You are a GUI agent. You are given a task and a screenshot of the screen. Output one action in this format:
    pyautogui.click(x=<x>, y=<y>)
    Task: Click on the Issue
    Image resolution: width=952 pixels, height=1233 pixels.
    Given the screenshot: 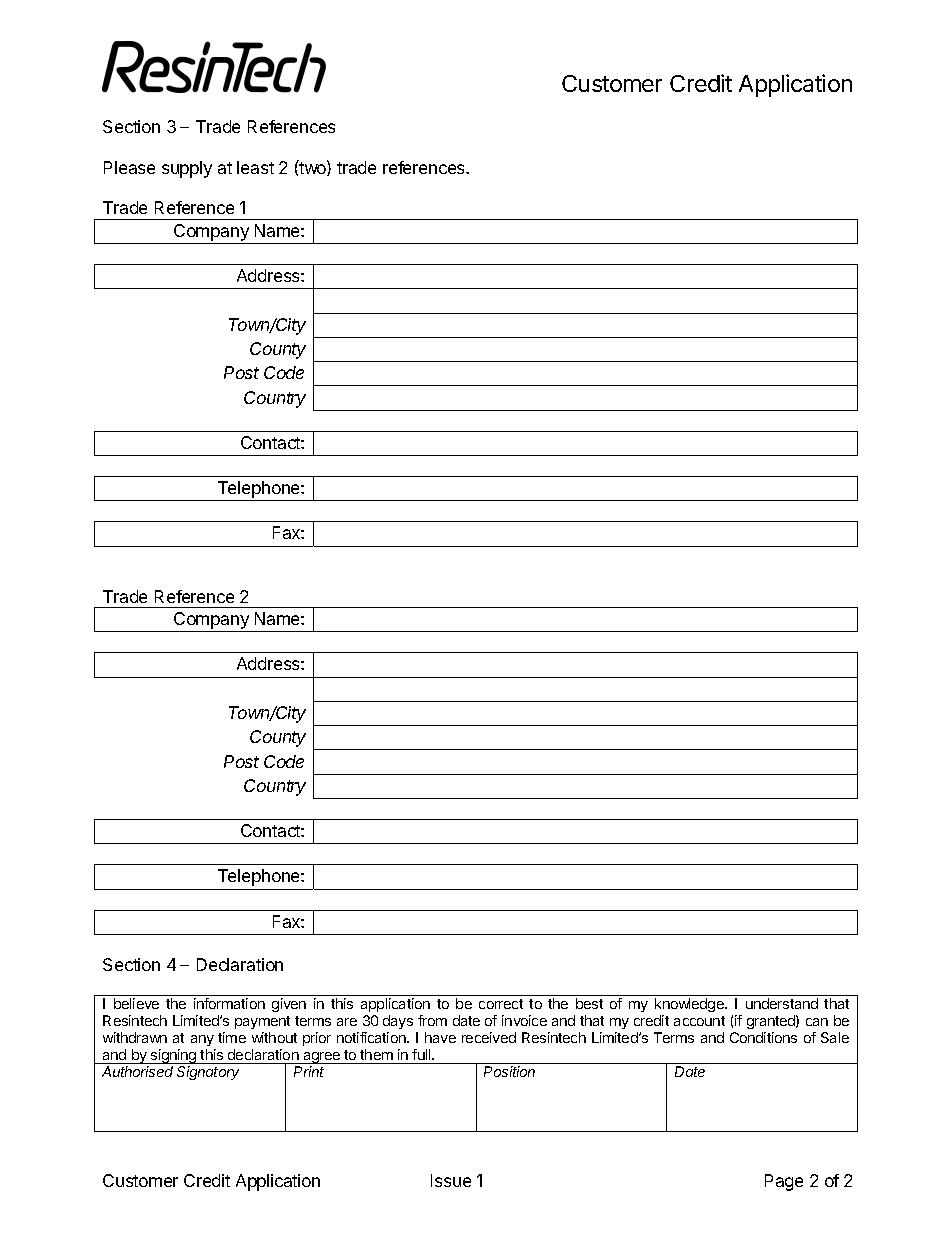 What is the action you would take?
    pyautogui.click(x=451, y=1180)
